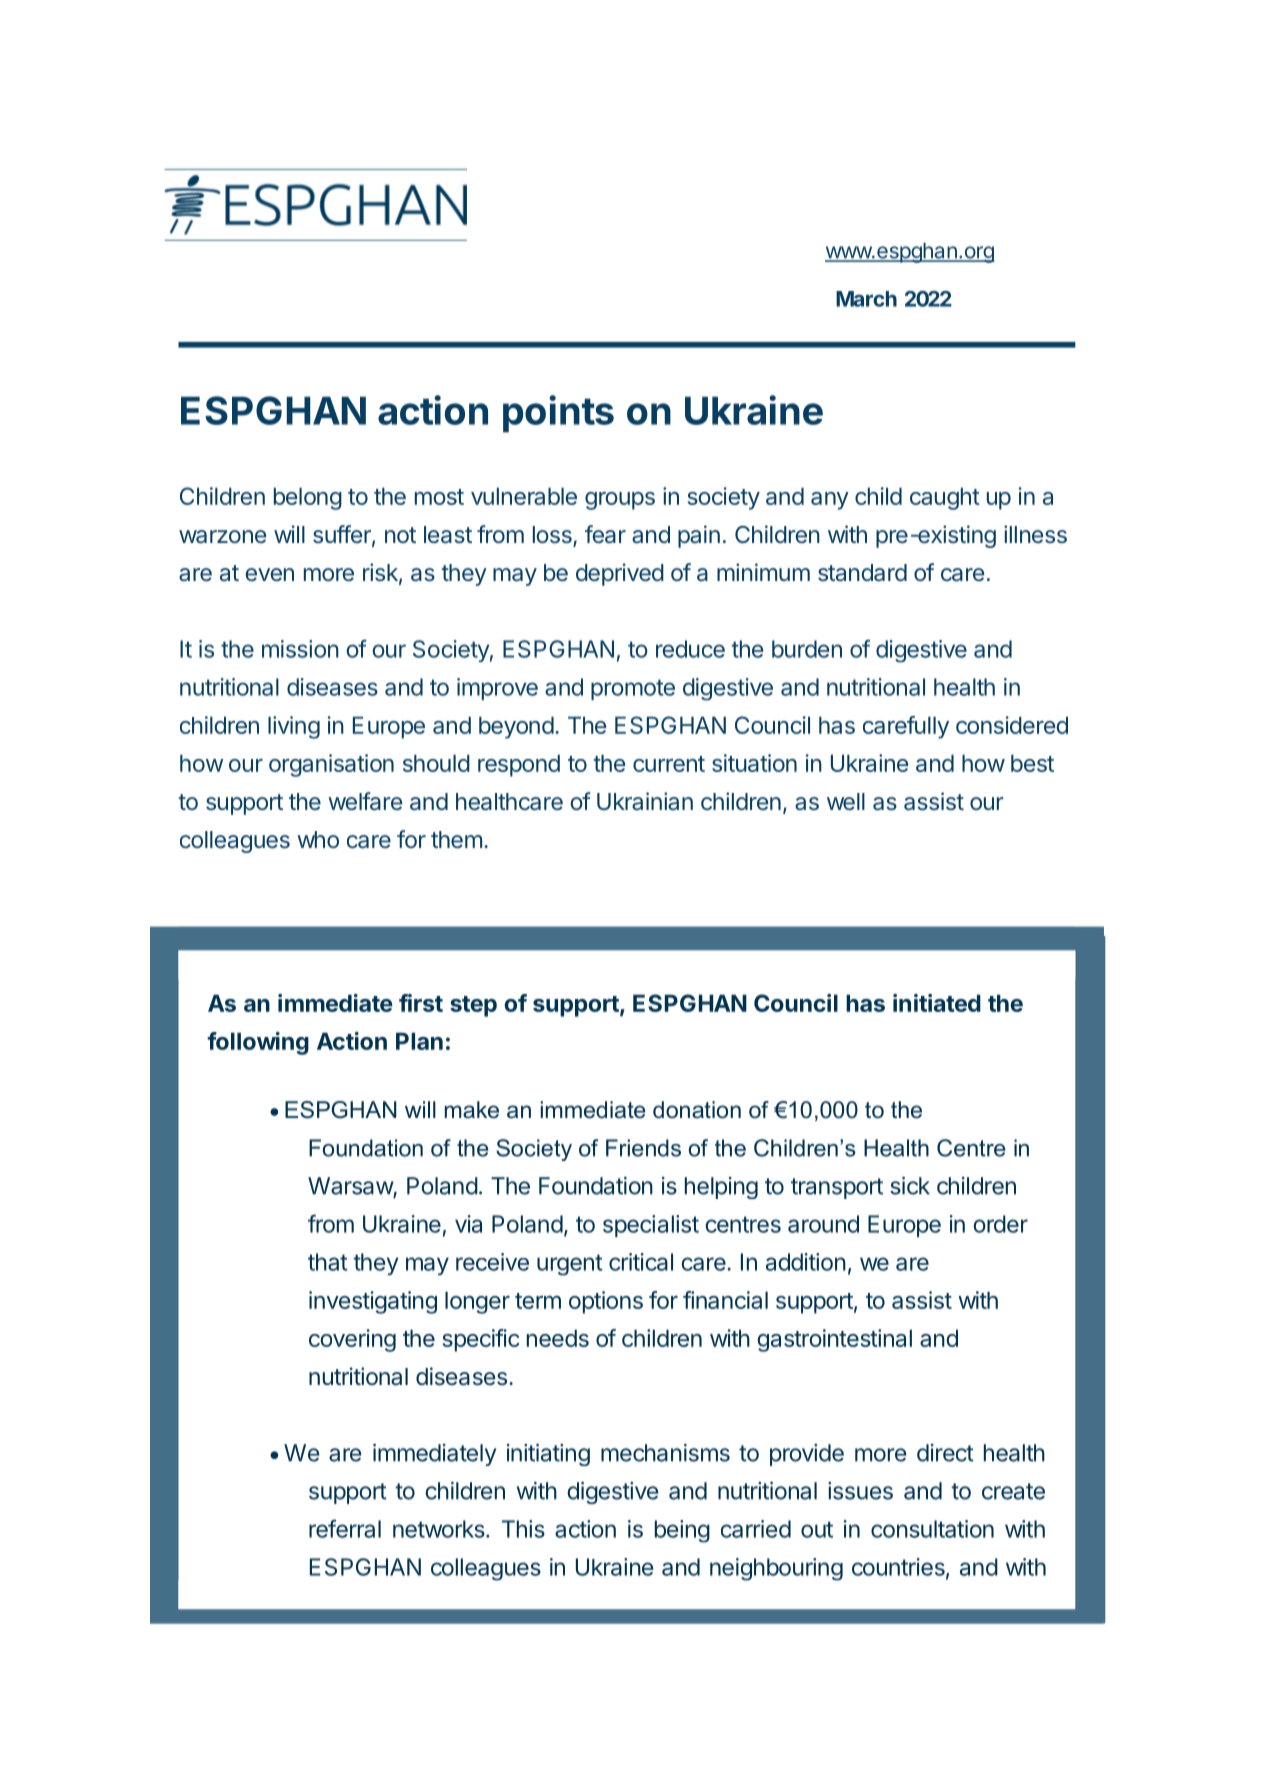 This screenshot has height=1783, width=1261. I want to click on points, so click(558, 414).
